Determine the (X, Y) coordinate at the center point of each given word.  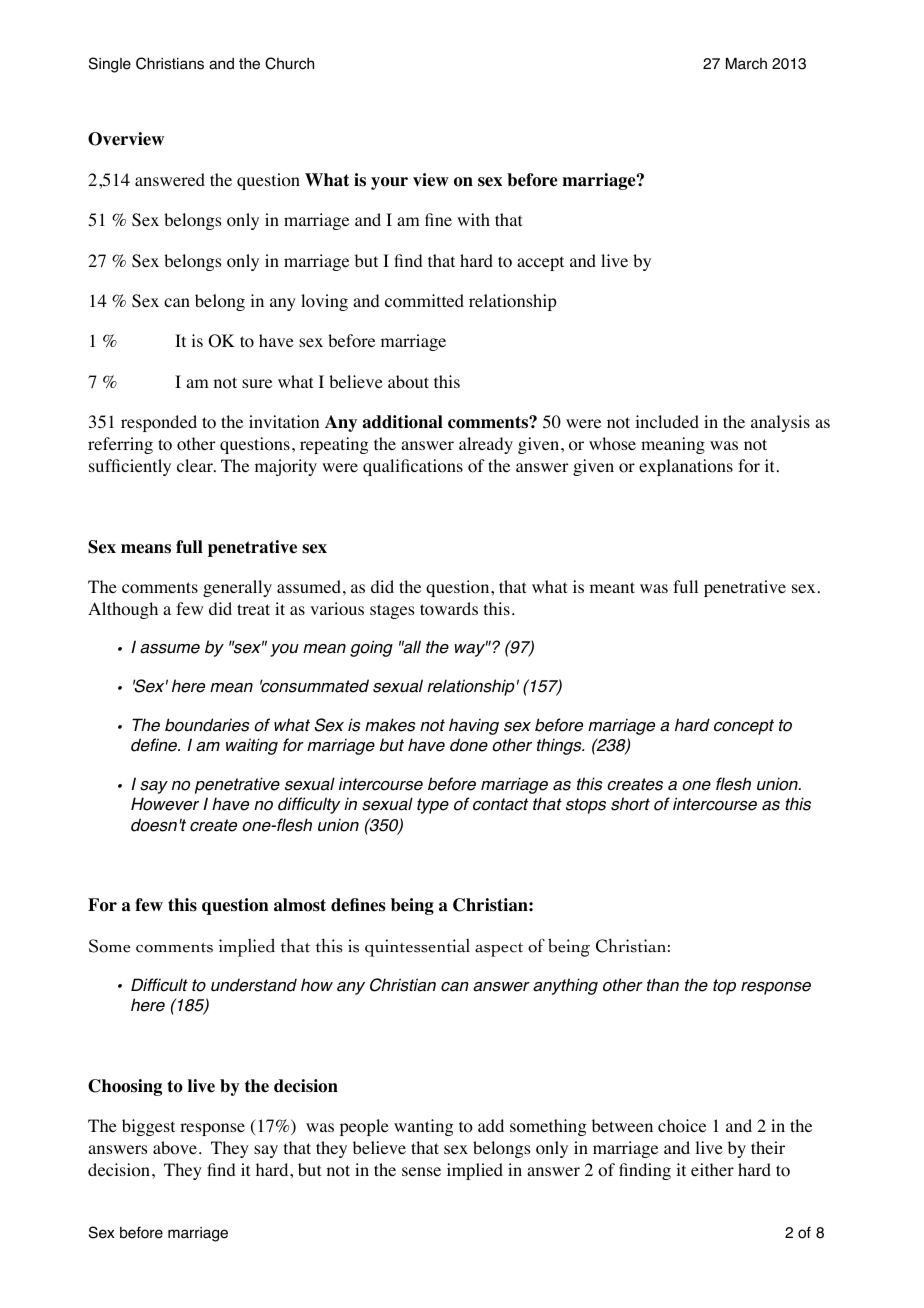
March (746, 64)
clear (196, 465)
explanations (686, 467)
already (486, 445)
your (389, 183)
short (630, 804)
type (433, 806)
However (165, 804)
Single (110, 65)
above (175, 1148)
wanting (423, 1127)
